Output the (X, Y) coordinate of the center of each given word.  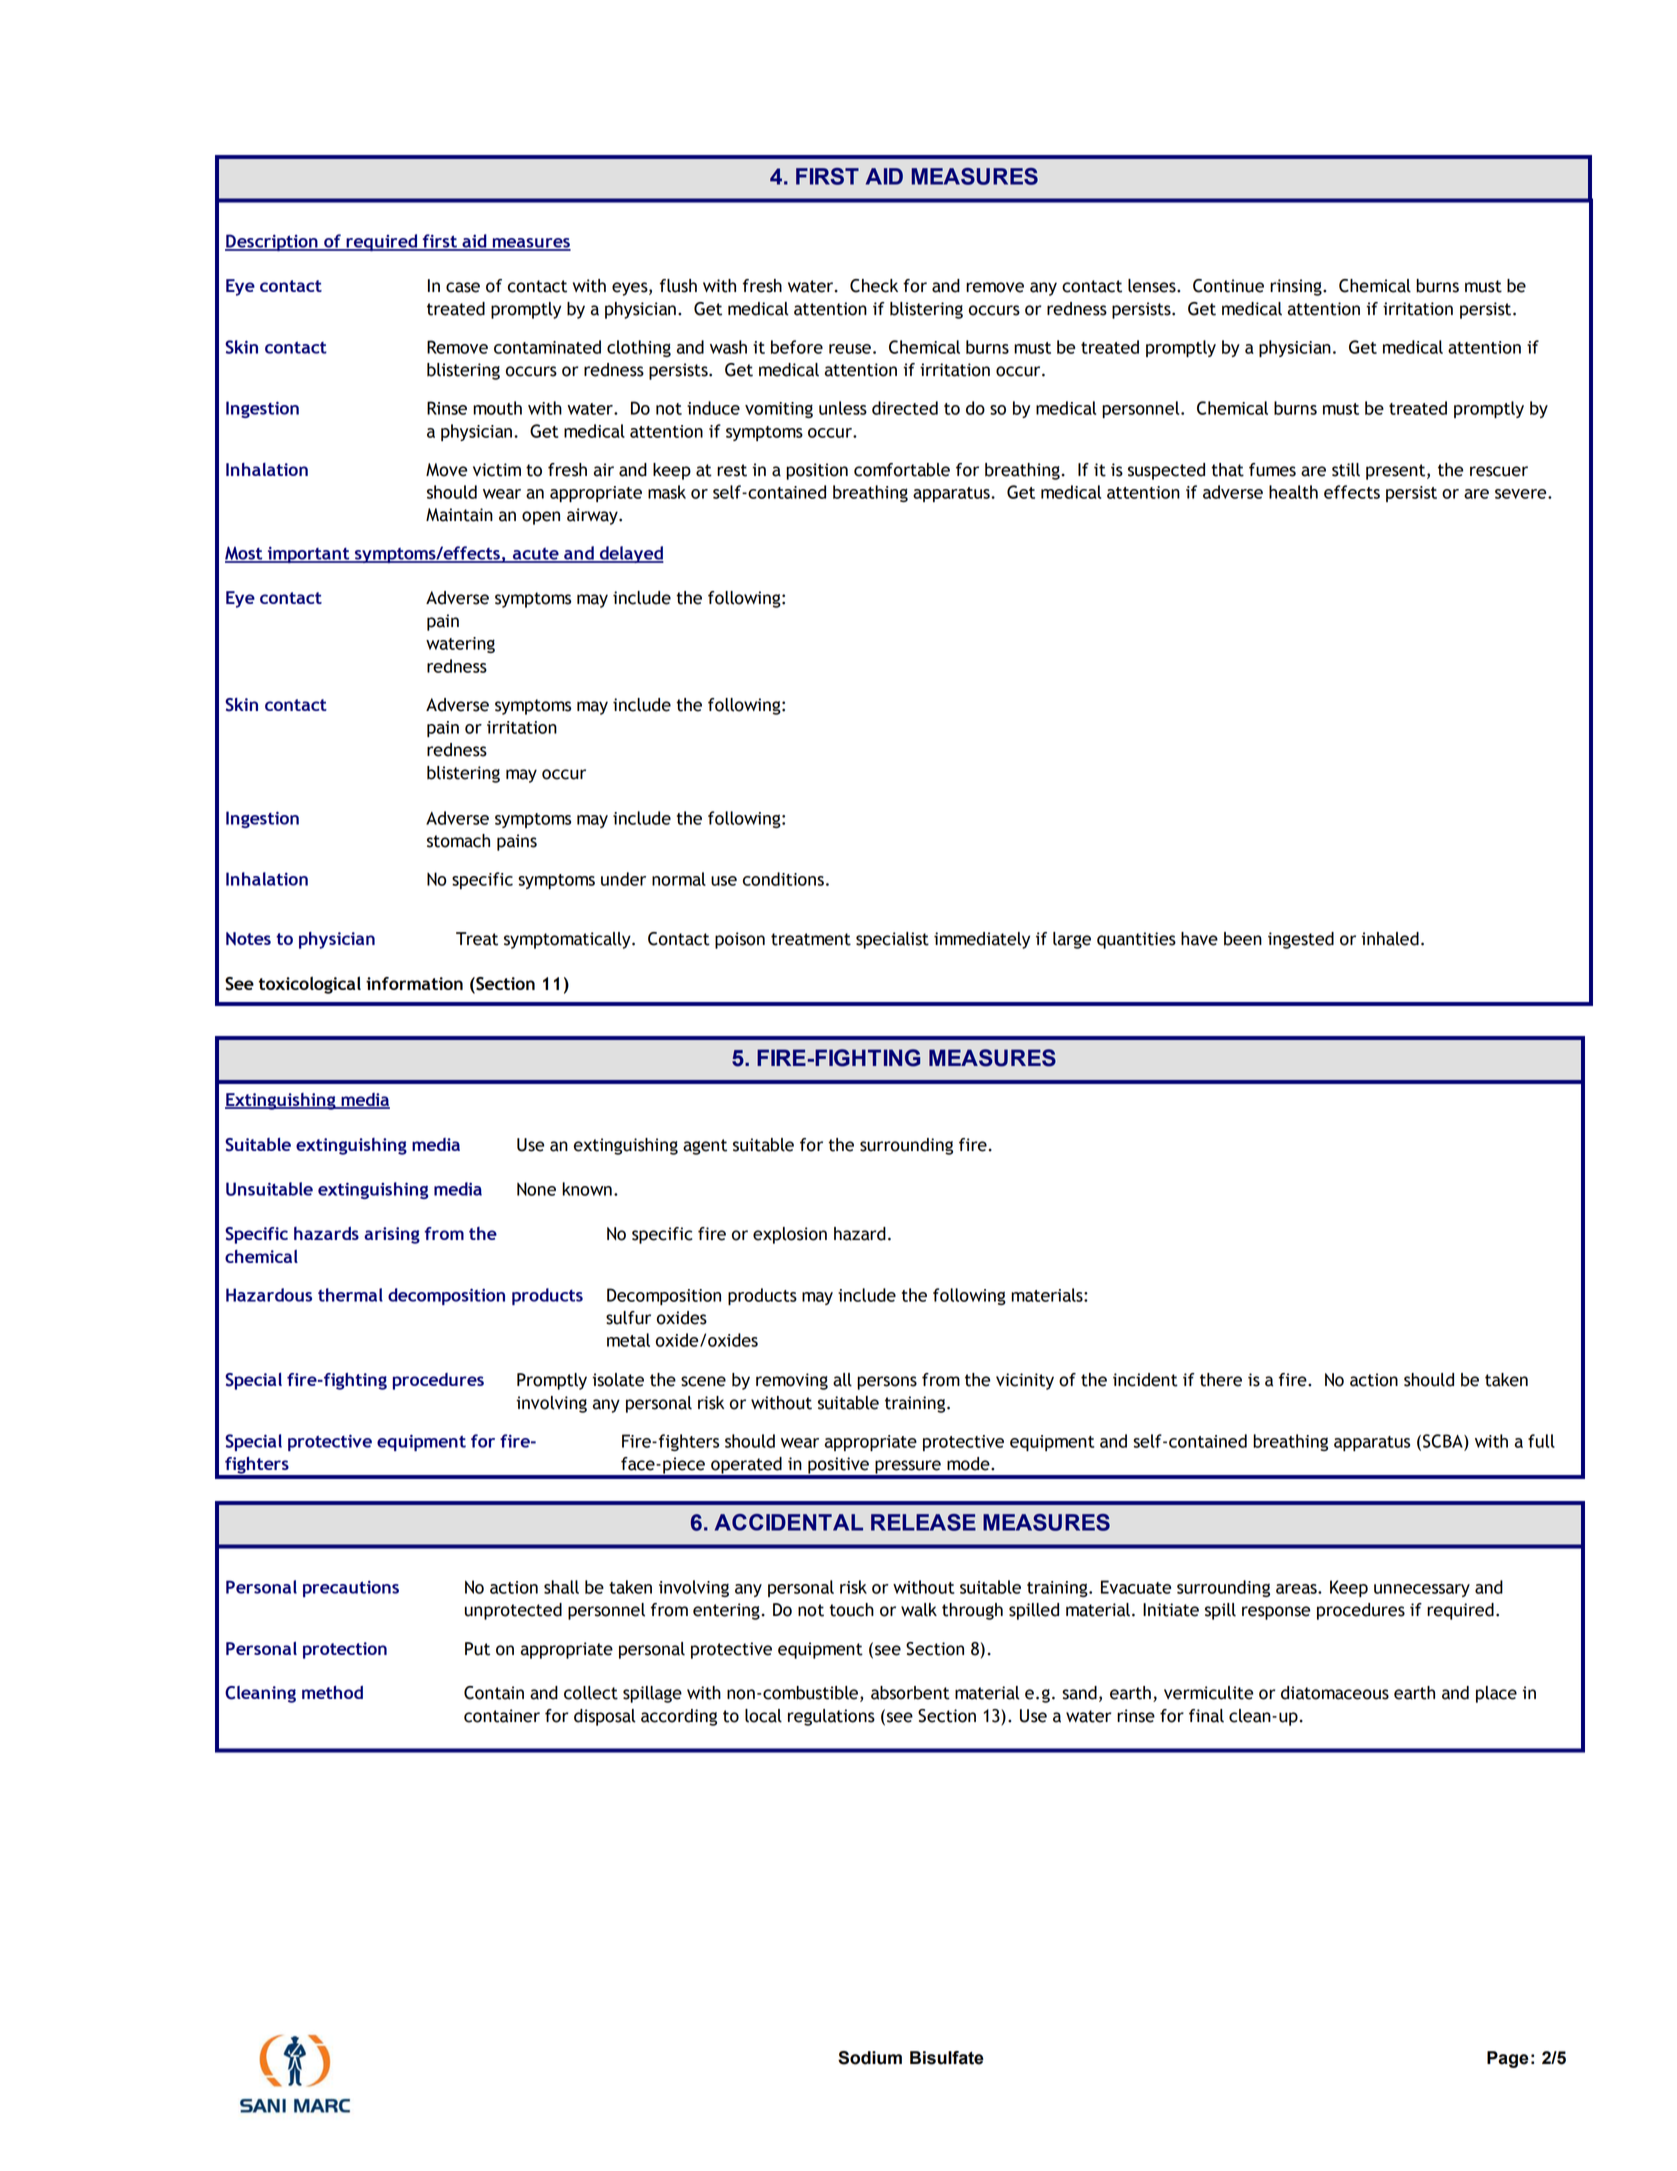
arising (392, 1235)
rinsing (1297, 287)
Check (874, 286)
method (332, 1692)
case (463, 287)
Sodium (870, 2058)
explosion (790, 1235)
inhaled (1390, 939)
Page (1508, 2059)
